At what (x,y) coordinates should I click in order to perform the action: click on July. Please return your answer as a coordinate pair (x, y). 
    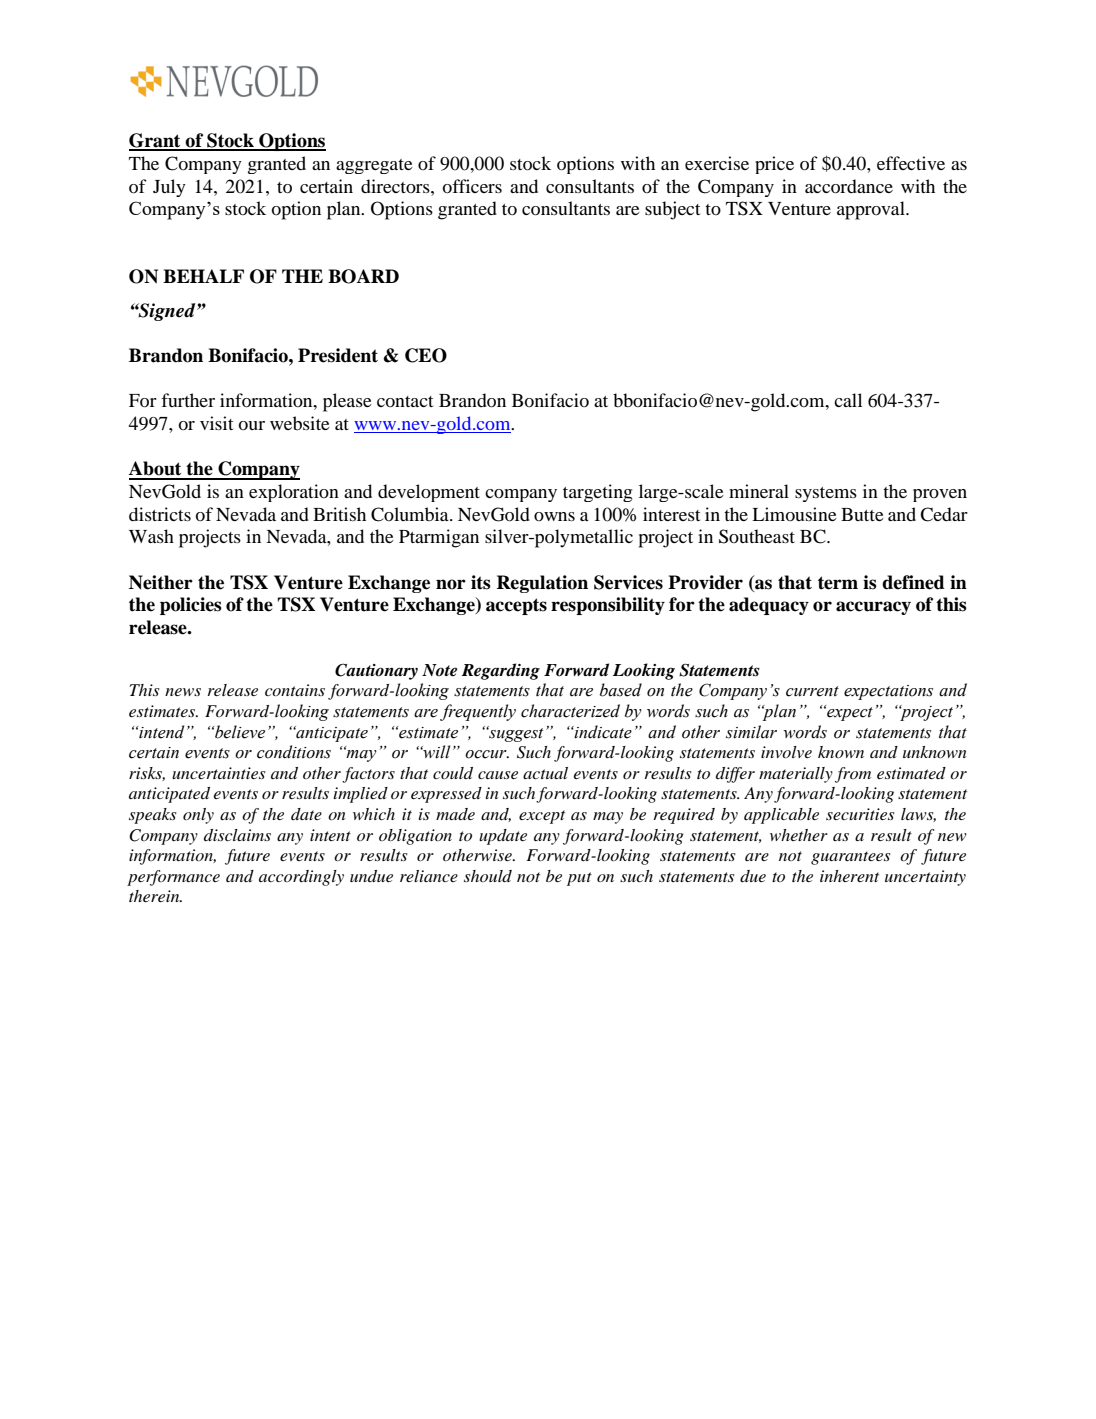
    Looking at the image, I should click on (169, 188).
